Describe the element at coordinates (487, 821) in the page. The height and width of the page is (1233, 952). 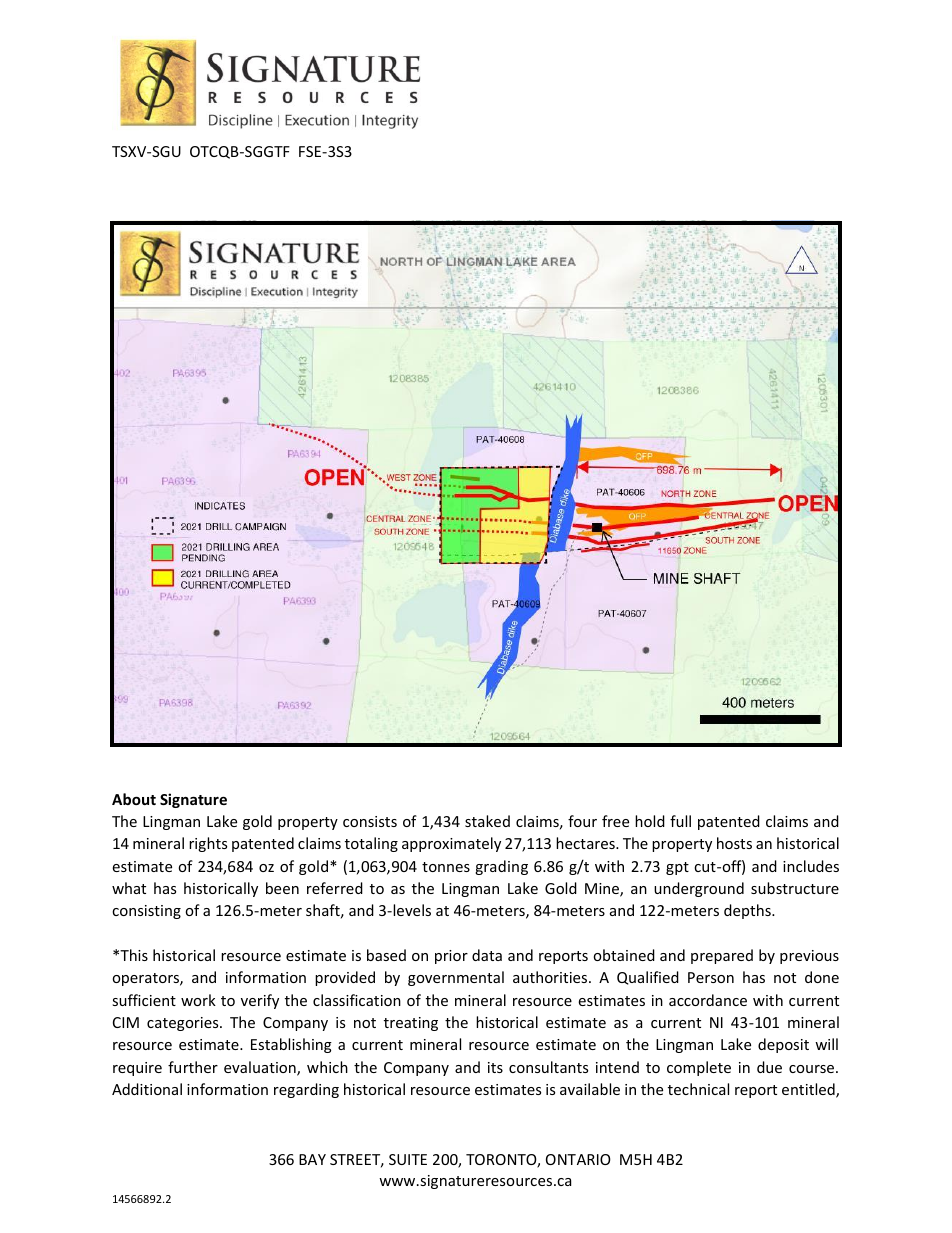
I see `staked` at that location.
